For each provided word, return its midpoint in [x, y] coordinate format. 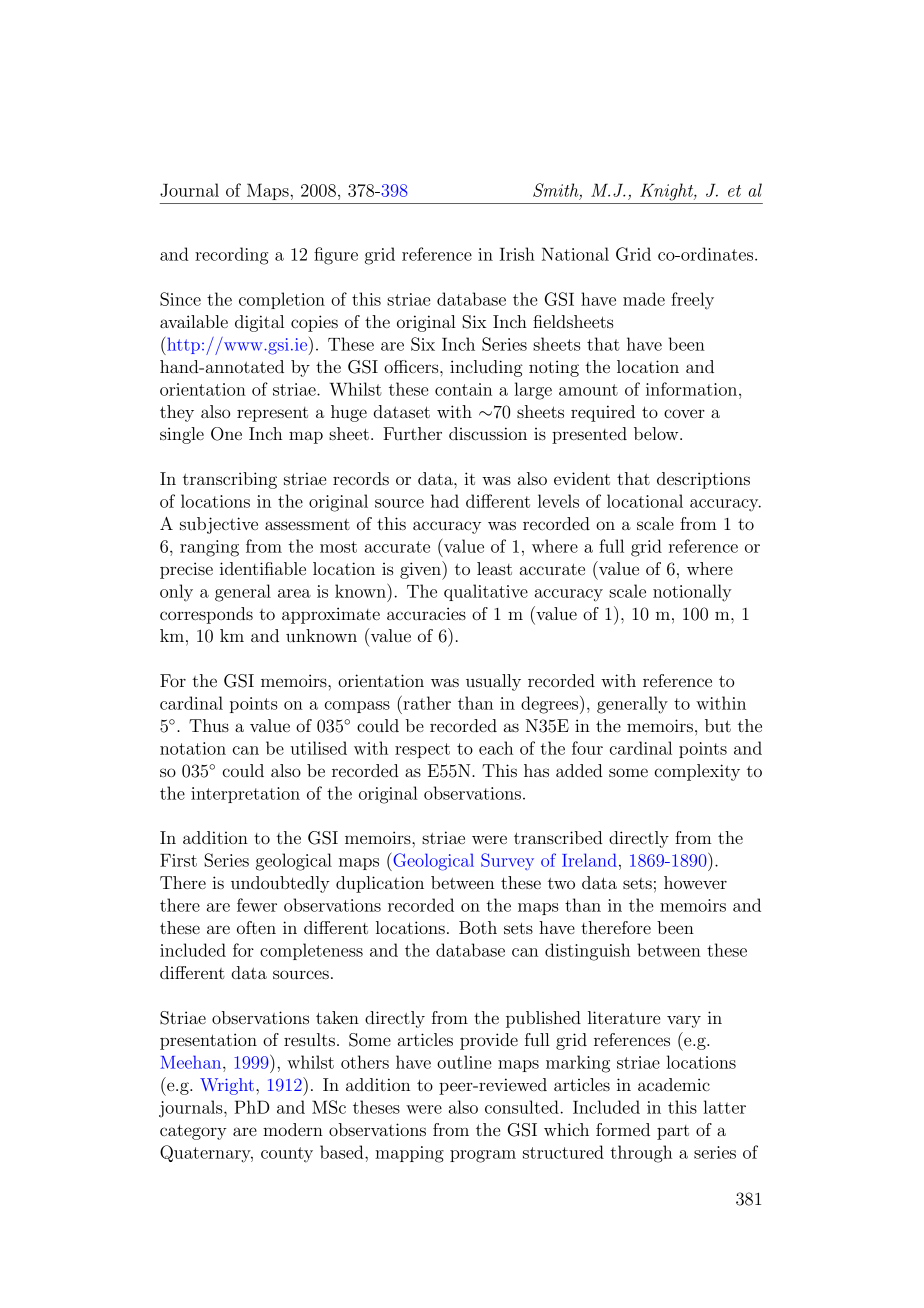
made [644, 299]
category [193, 1132]
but [718, 725]
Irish [517, 254]
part [673, 1132]
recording [231, 256]
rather [426, 703]
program [483, 1156]
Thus [209, 725]
